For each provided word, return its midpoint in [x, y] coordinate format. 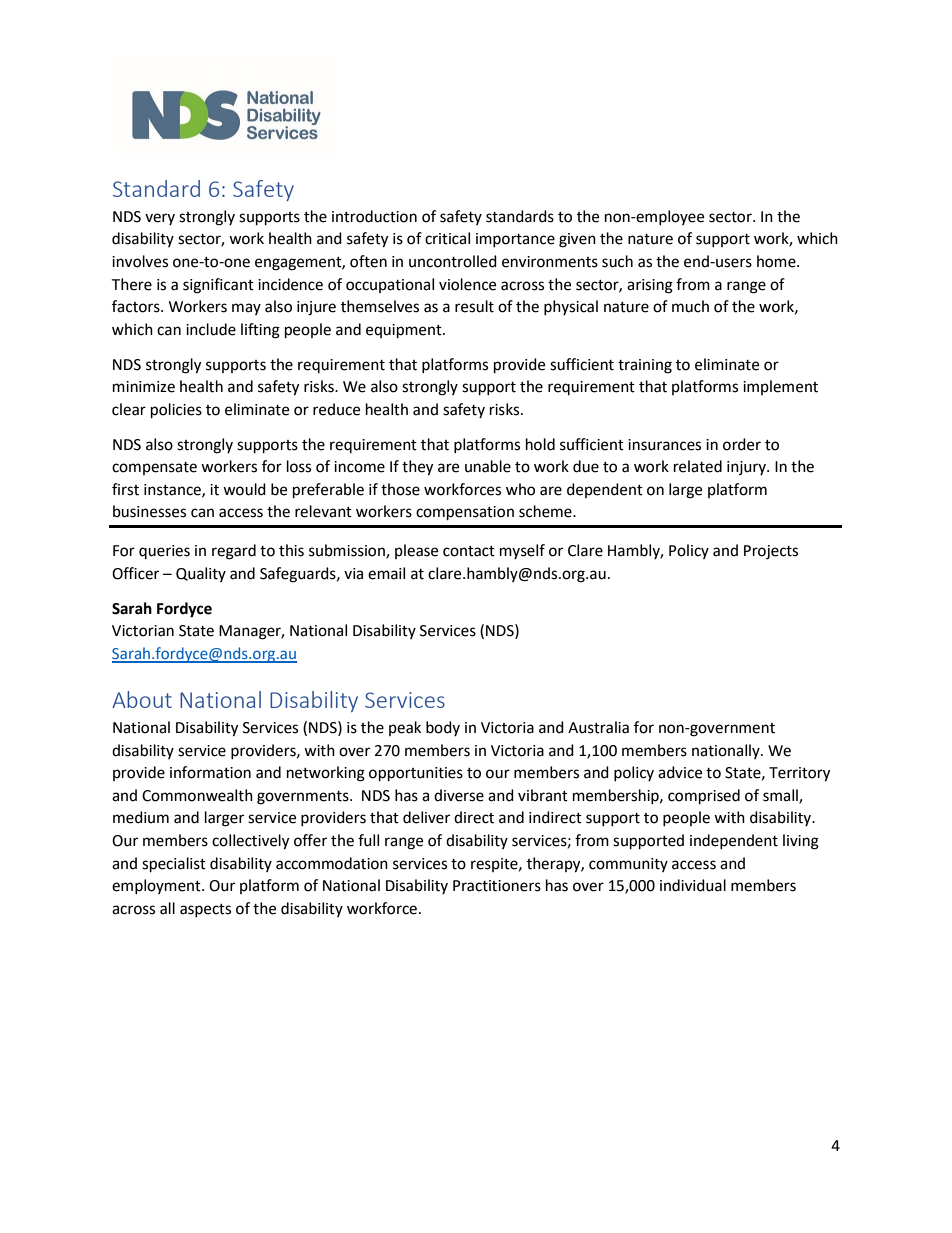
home [777, 261]
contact [469, 551]
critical [447, 238]
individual [693, 885]
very [160, 219]
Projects [771, 552]
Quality [201, 574]
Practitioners [497, 886]
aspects [205, 910]
